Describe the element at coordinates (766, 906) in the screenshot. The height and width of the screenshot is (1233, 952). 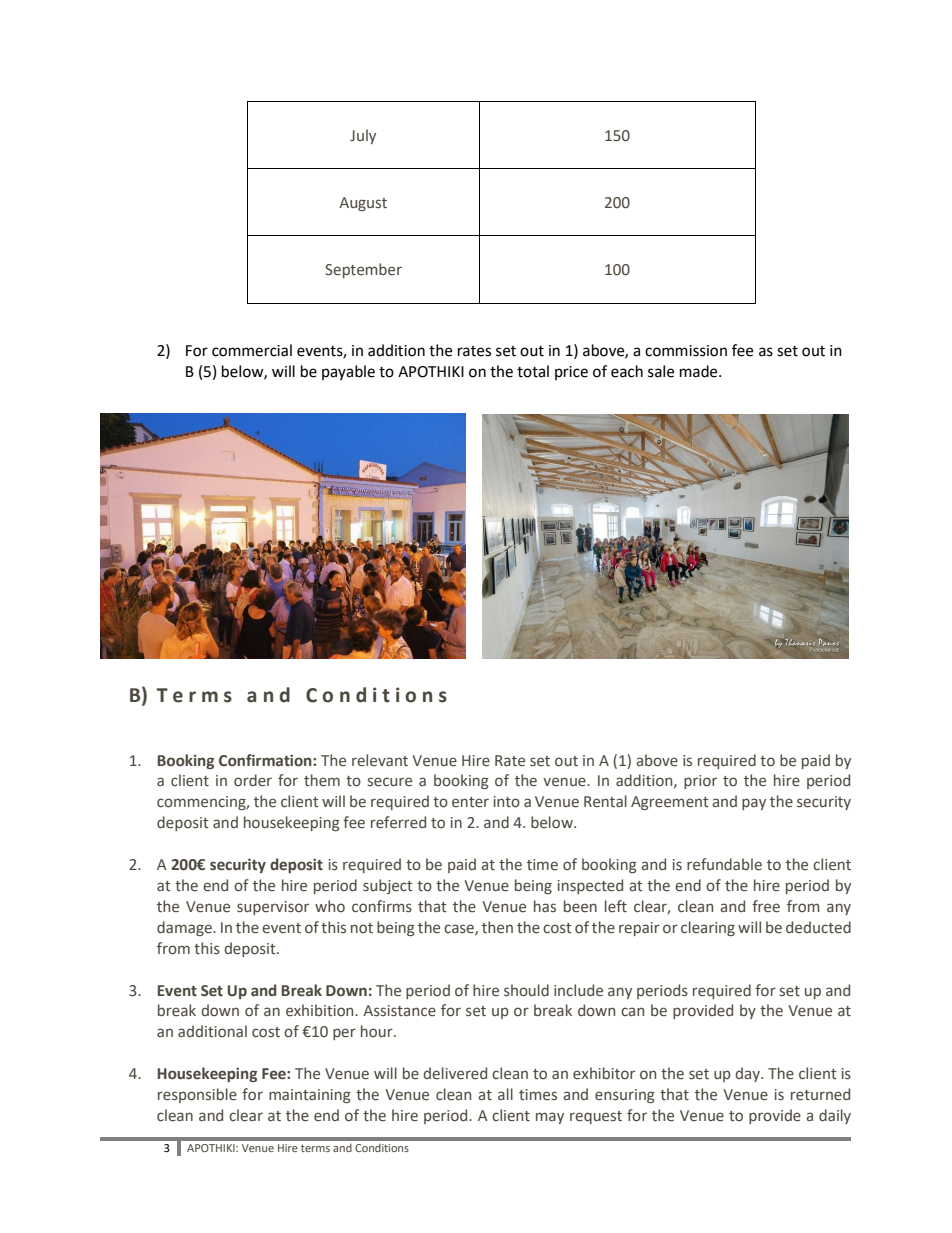
I see `free` at that location.
